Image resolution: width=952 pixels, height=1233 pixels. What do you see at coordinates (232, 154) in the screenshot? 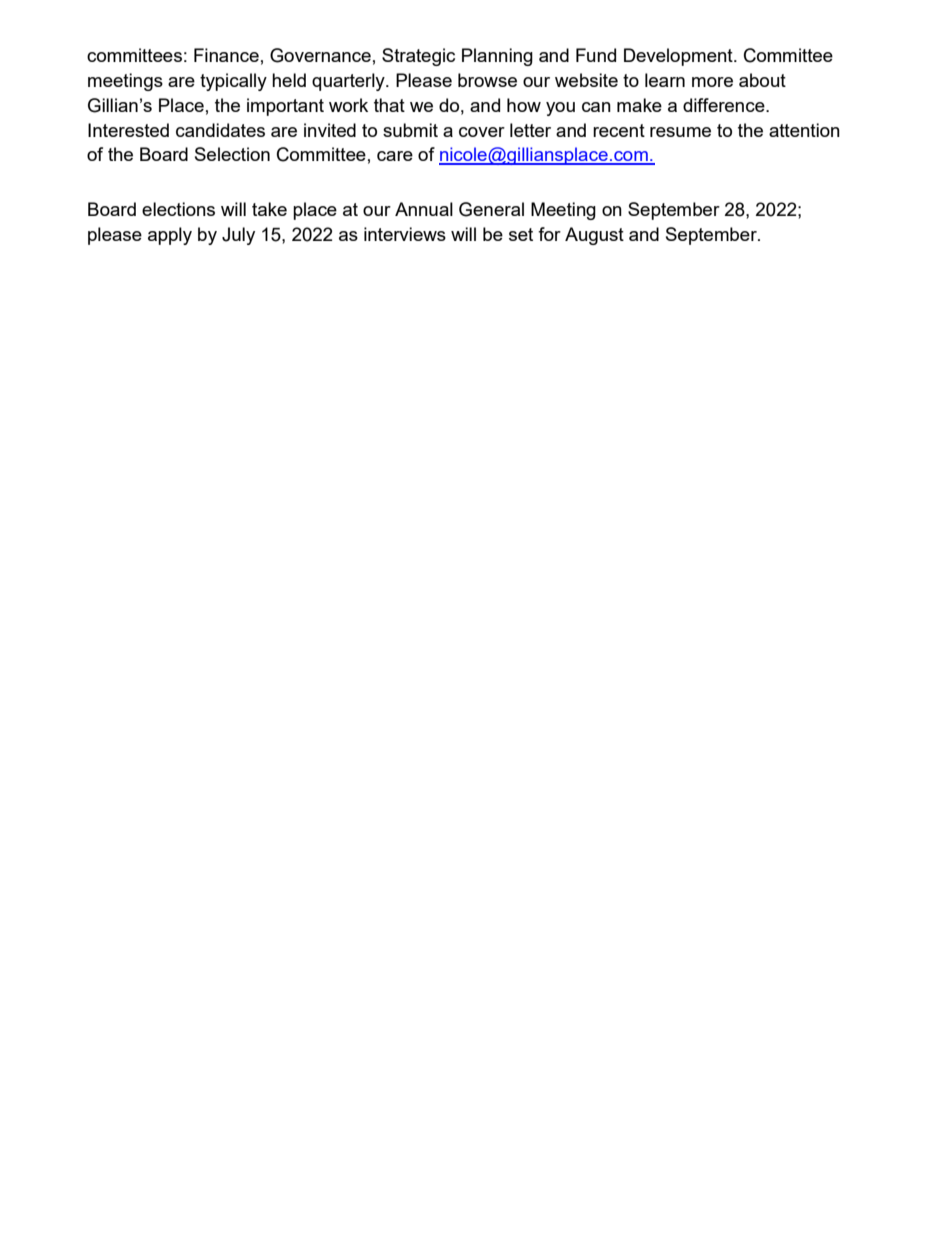
I see `Selection` at bounding box center [232, 154].
